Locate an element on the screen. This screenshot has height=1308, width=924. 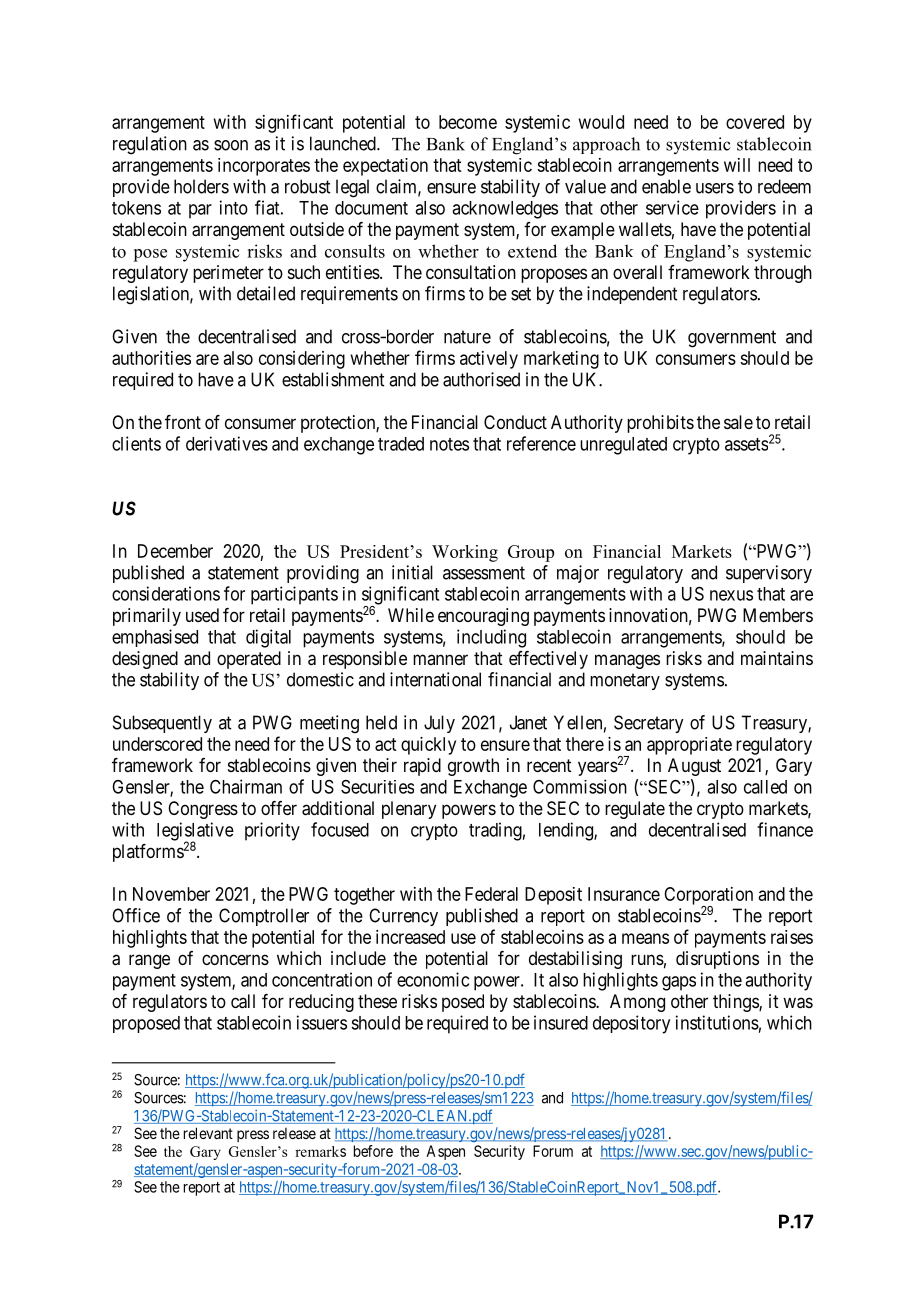
soon is located at coordinates (231, 145).
